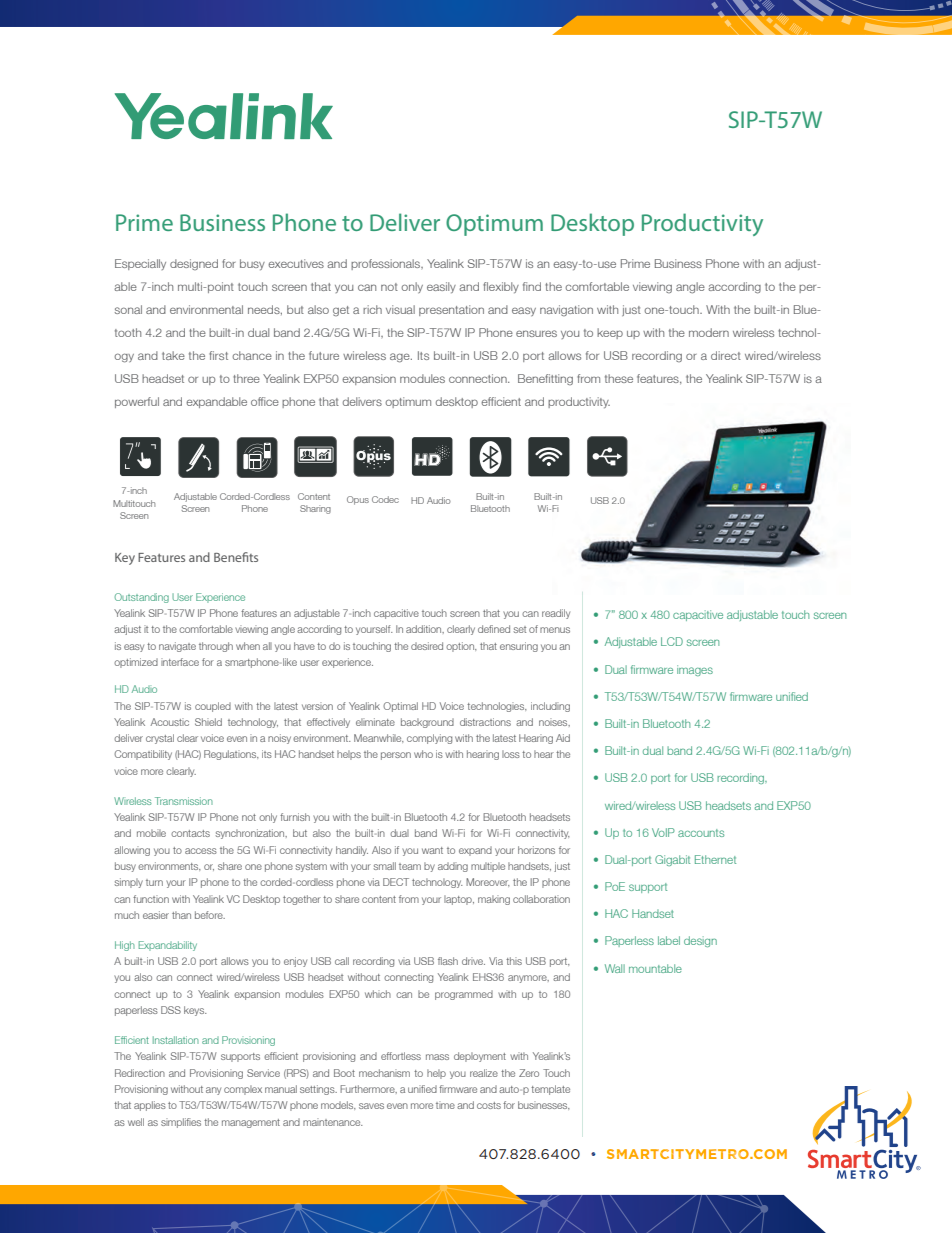  I want to click on images, so click(695, 670).
